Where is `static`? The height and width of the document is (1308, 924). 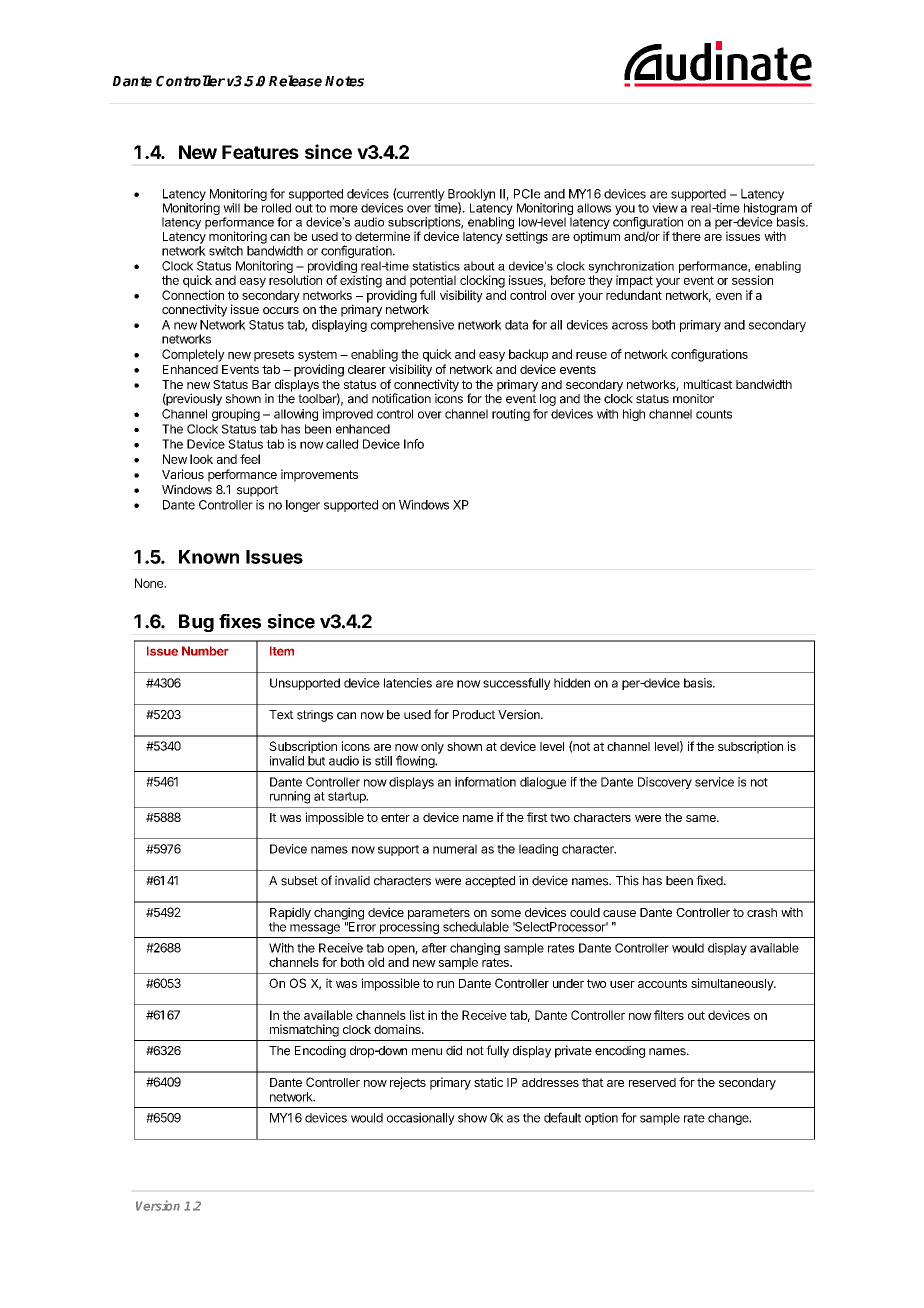
static is located at coordinates (488, 1082).
